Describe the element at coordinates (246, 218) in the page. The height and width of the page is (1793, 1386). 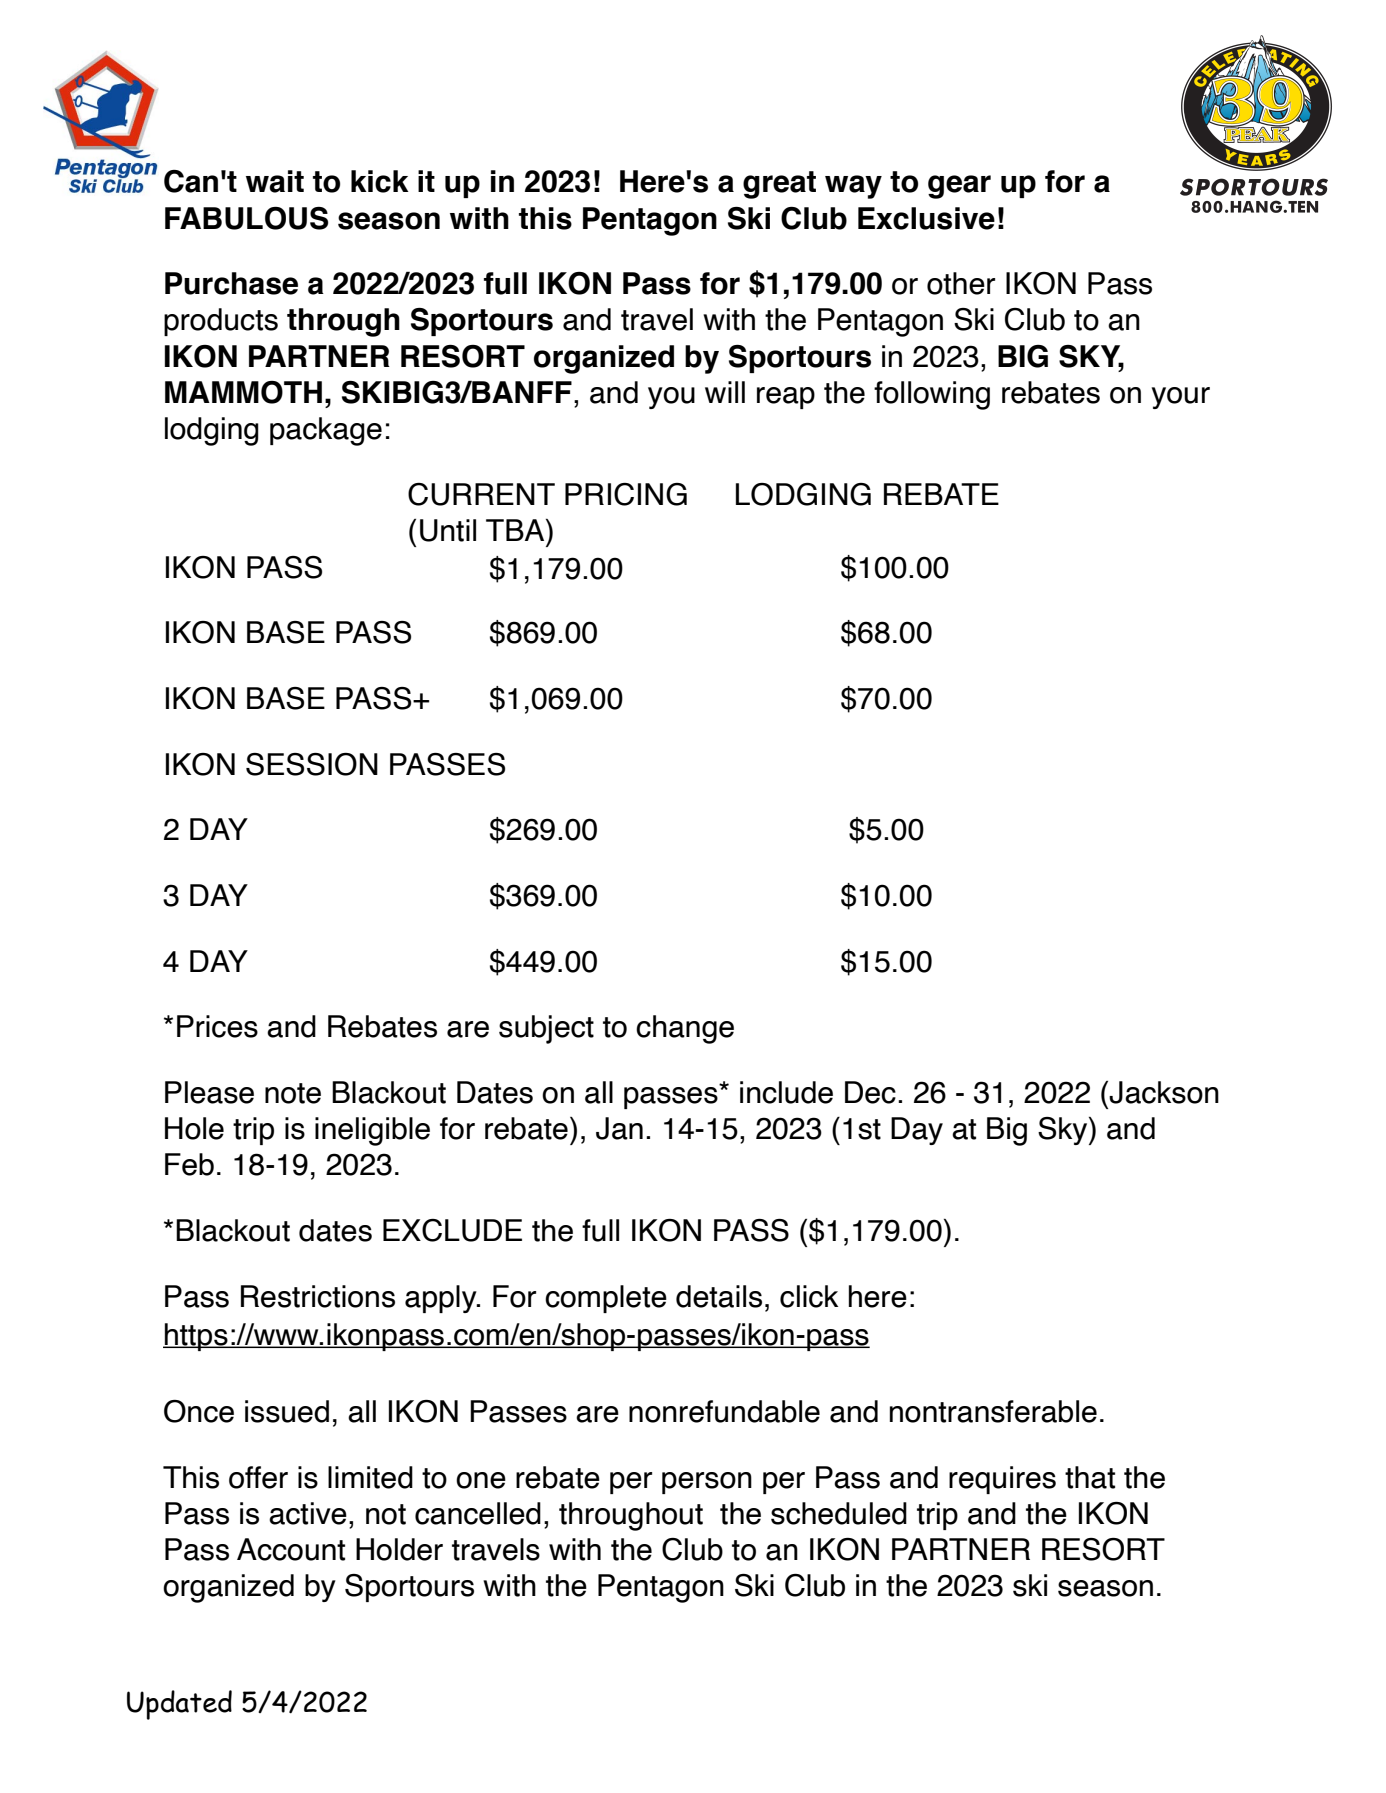
I see `FABULOUS` at that location.
